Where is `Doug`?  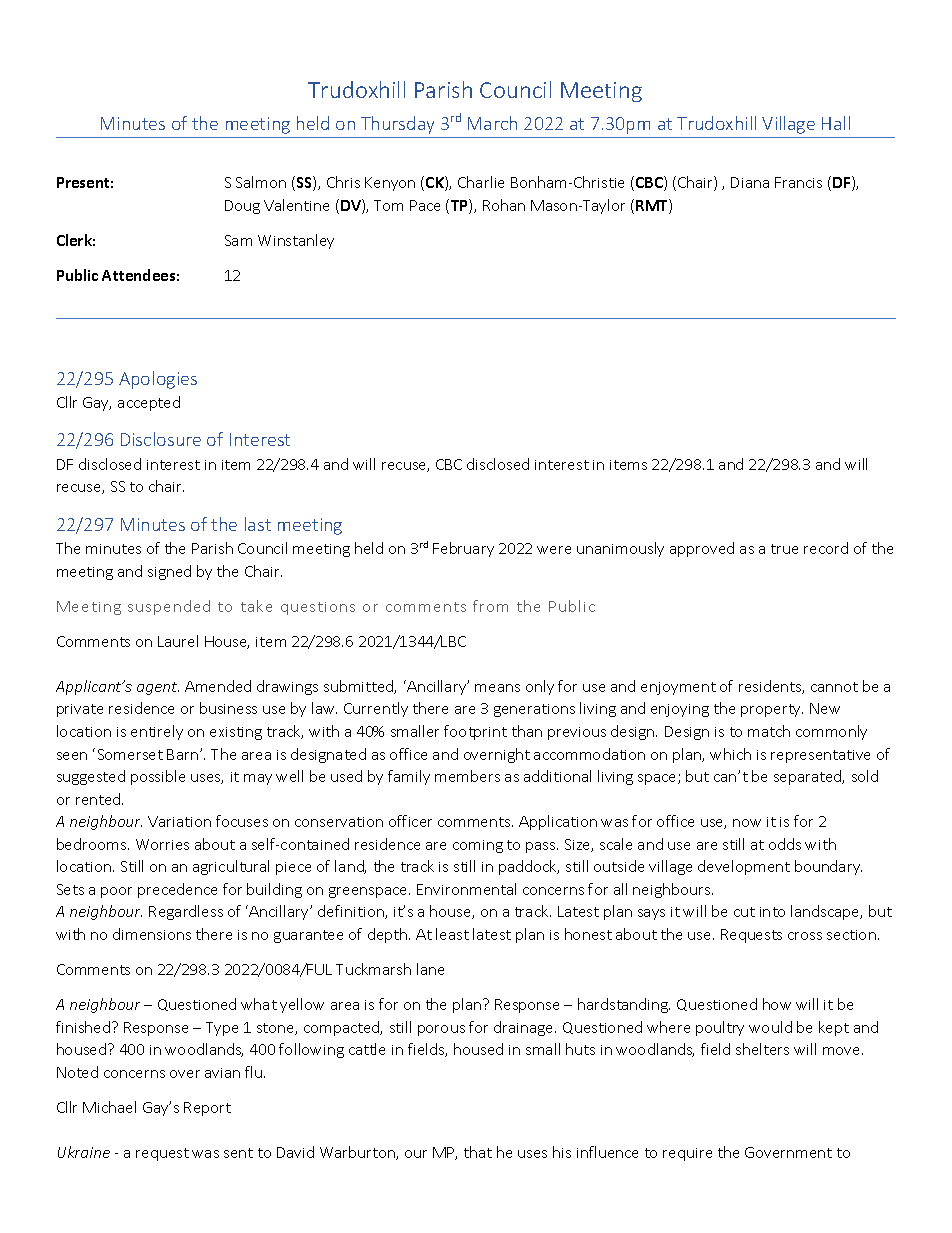 Doug is located at coordinates (242, 207).
